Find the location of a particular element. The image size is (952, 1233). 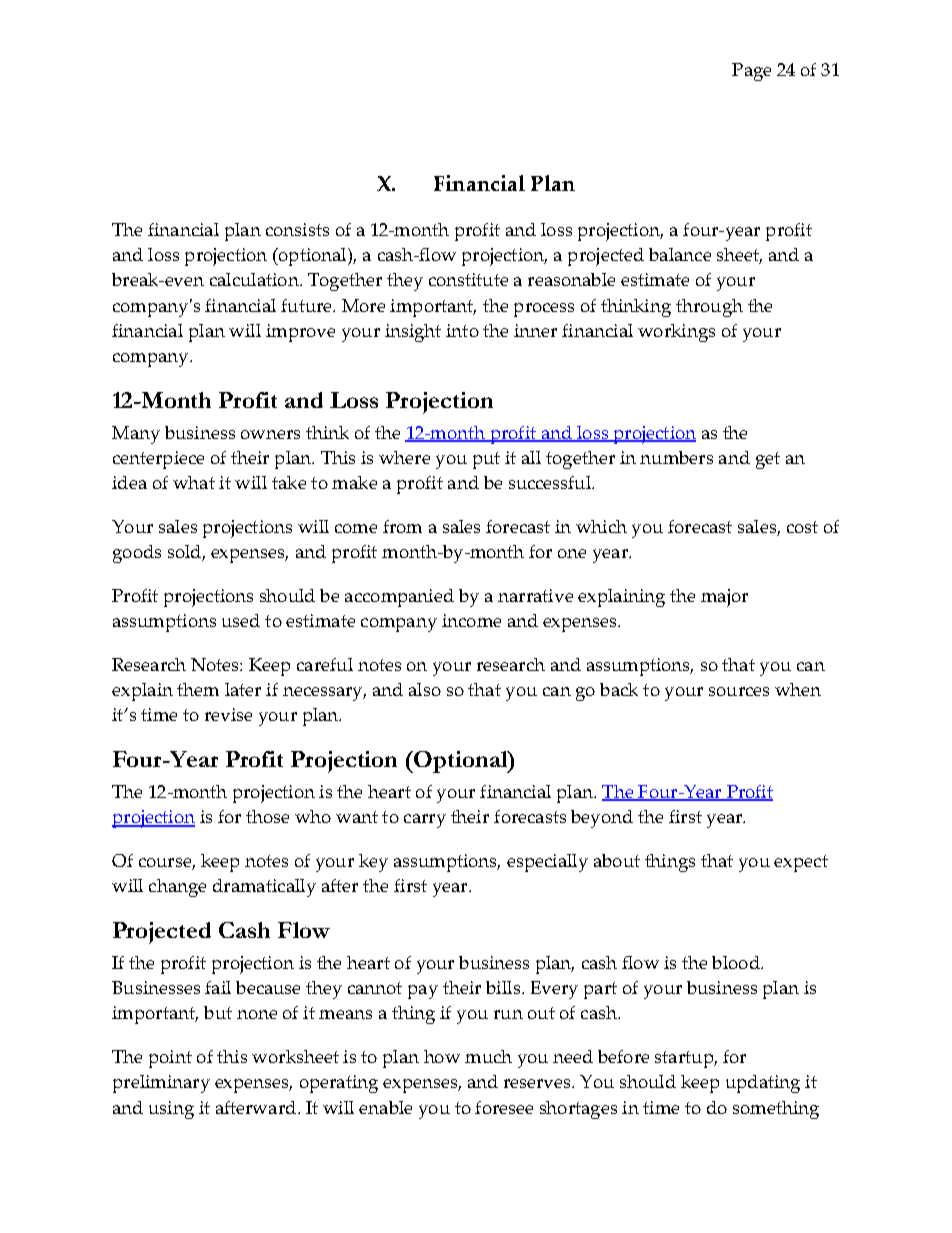

point is located at coordinates (170, 1059).
